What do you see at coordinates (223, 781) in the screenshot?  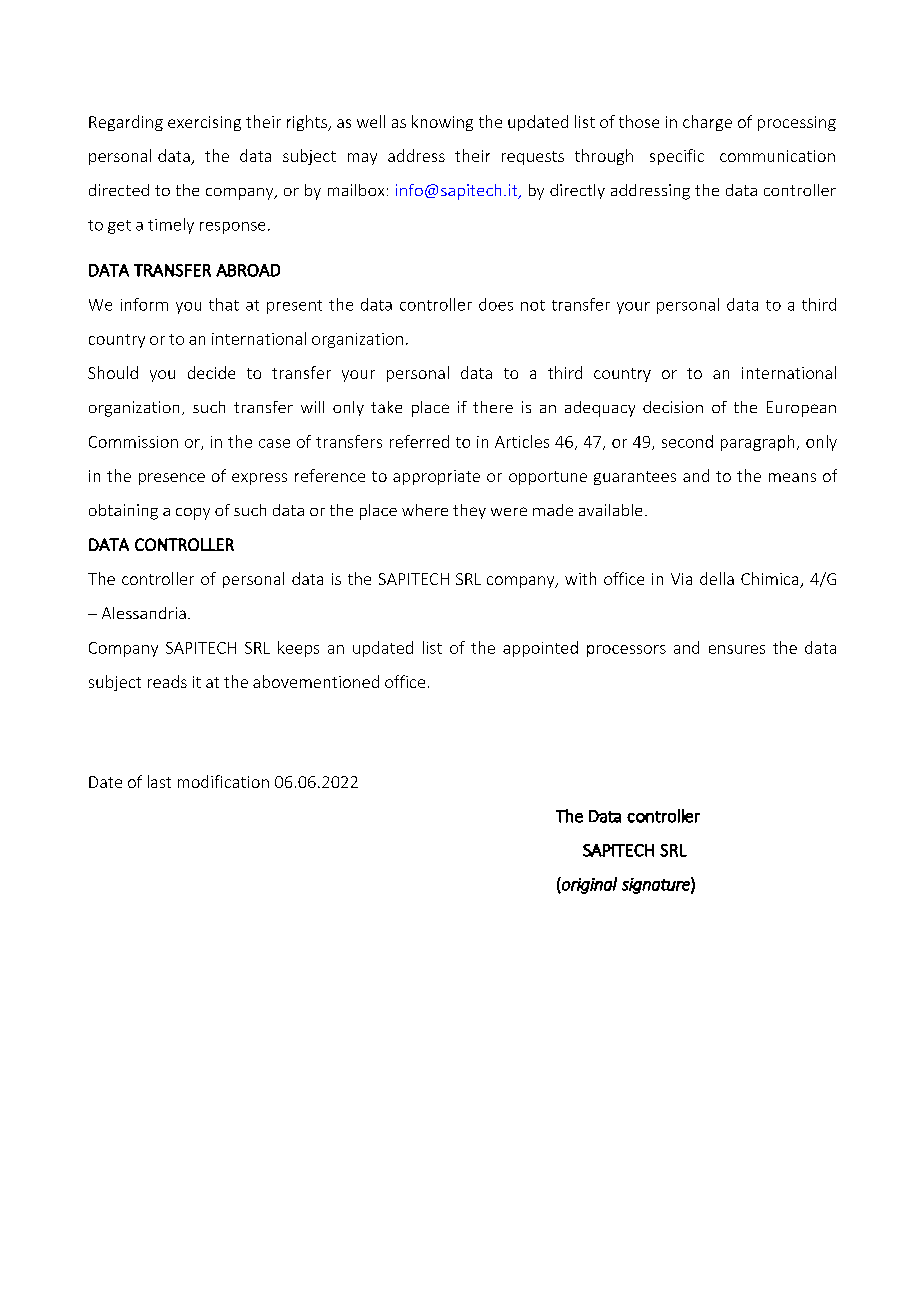 I see `modification` at bounding box center [223, 781].
